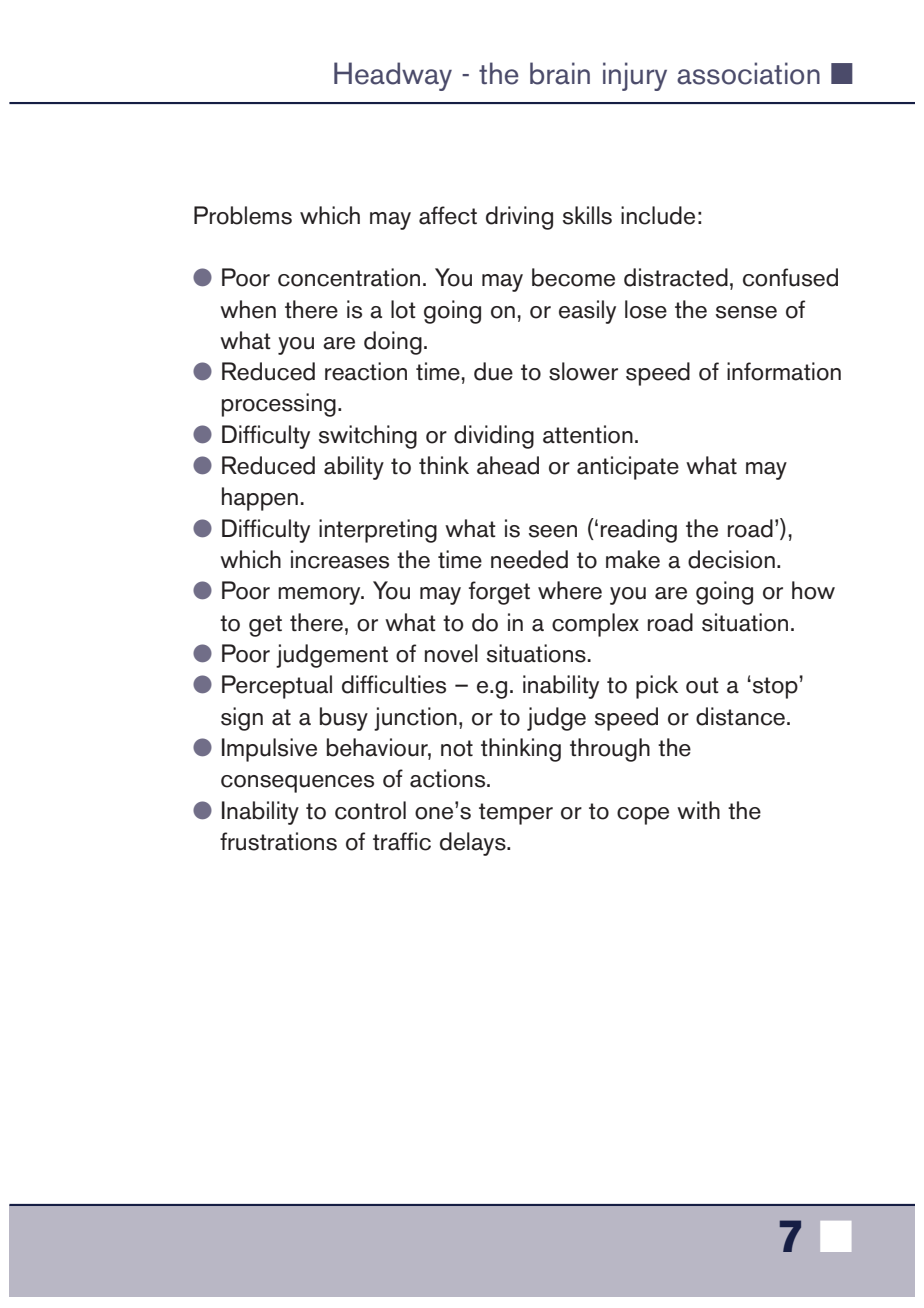 The height and width of the screenshot is (1308, 924). Describe the element at coordinates (278, 841) in the screenshot. I see `frustrations` at that location.
